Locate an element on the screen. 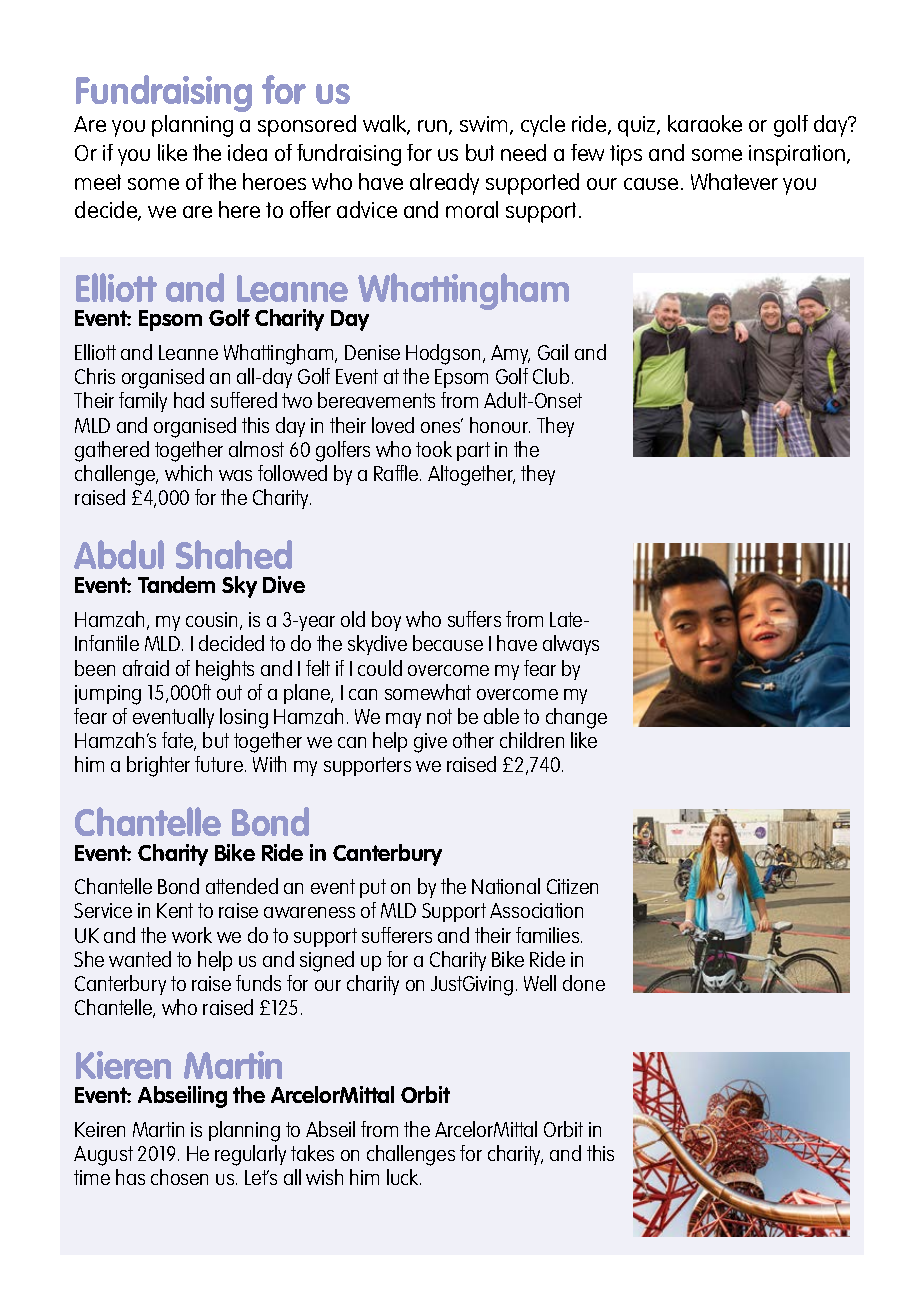  Citizen is located at coordinates (572, 886).
